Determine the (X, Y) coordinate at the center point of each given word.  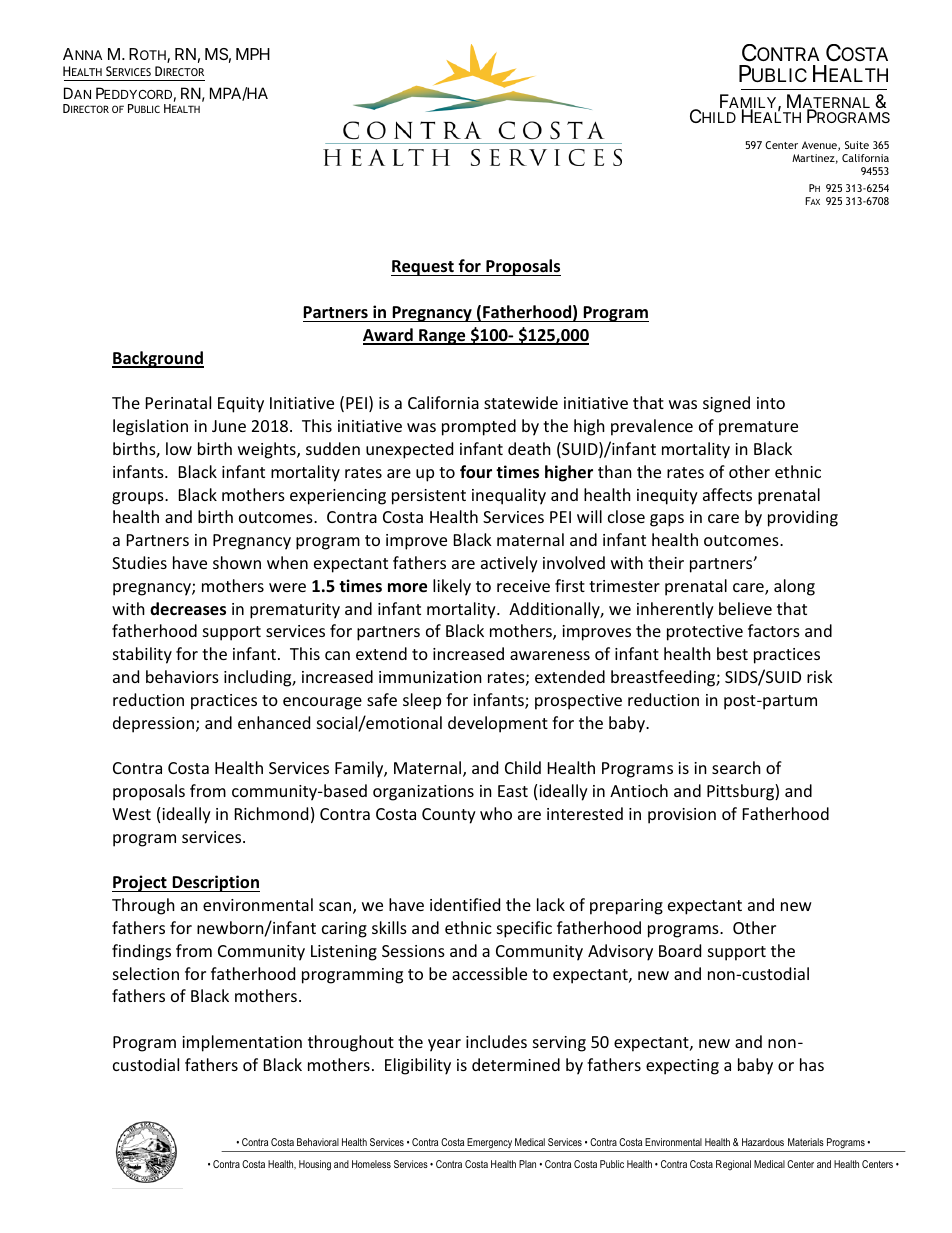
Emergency (489, 1143)
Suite (857, 145)
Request (423, 268)
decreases (188, 609)
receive (523, 586)
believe (745, 608)
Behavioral (318, 1142)
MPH (253, 54)
